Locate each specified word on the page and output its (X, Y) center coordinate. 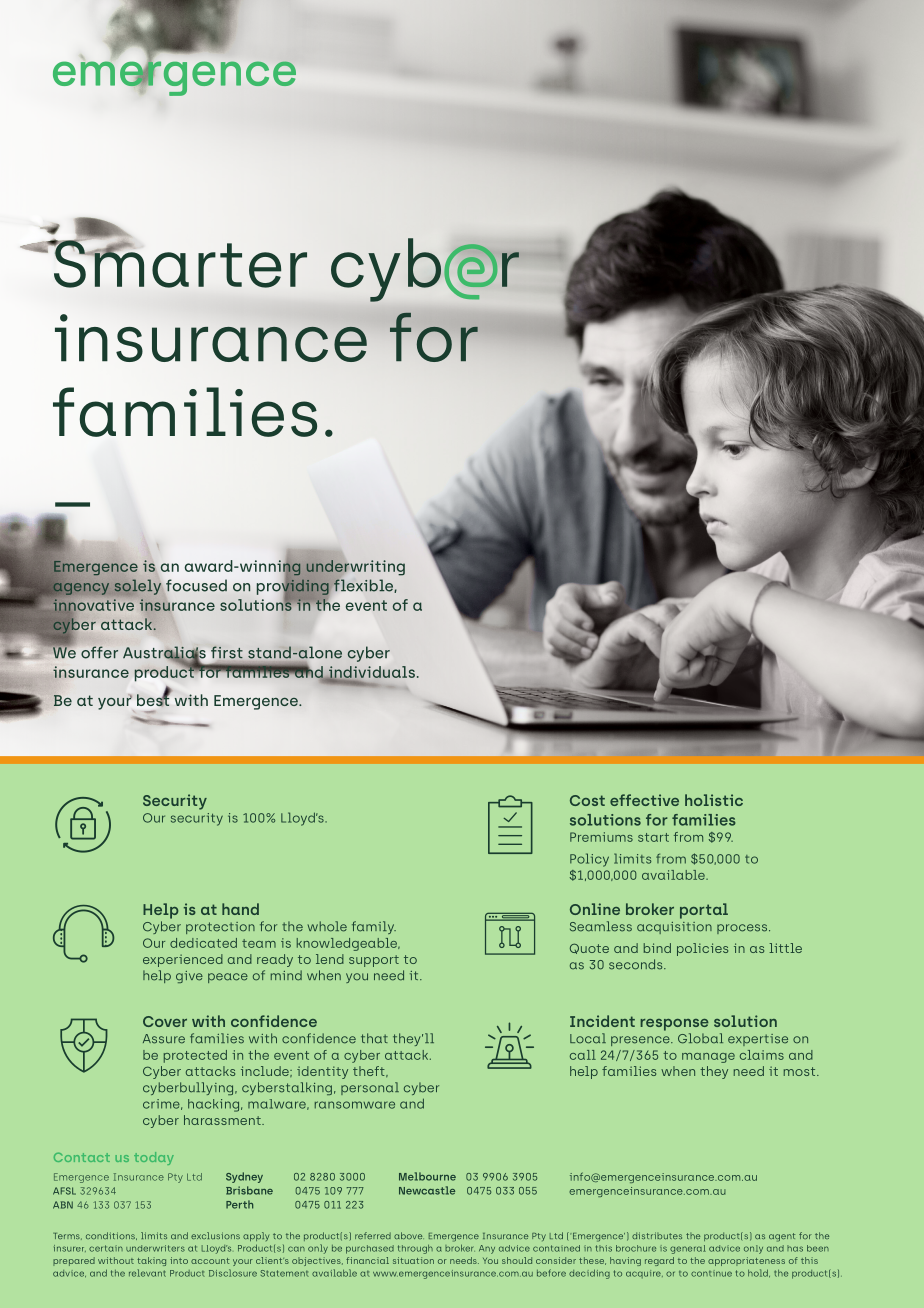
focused (196, 585)
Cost (587, 800)
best (154, 699)
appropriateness (746, 1261)
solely (139, 586)
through (415, 1249)
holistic (714, 800)
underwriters (155, 1248)
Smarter (179, 263)
